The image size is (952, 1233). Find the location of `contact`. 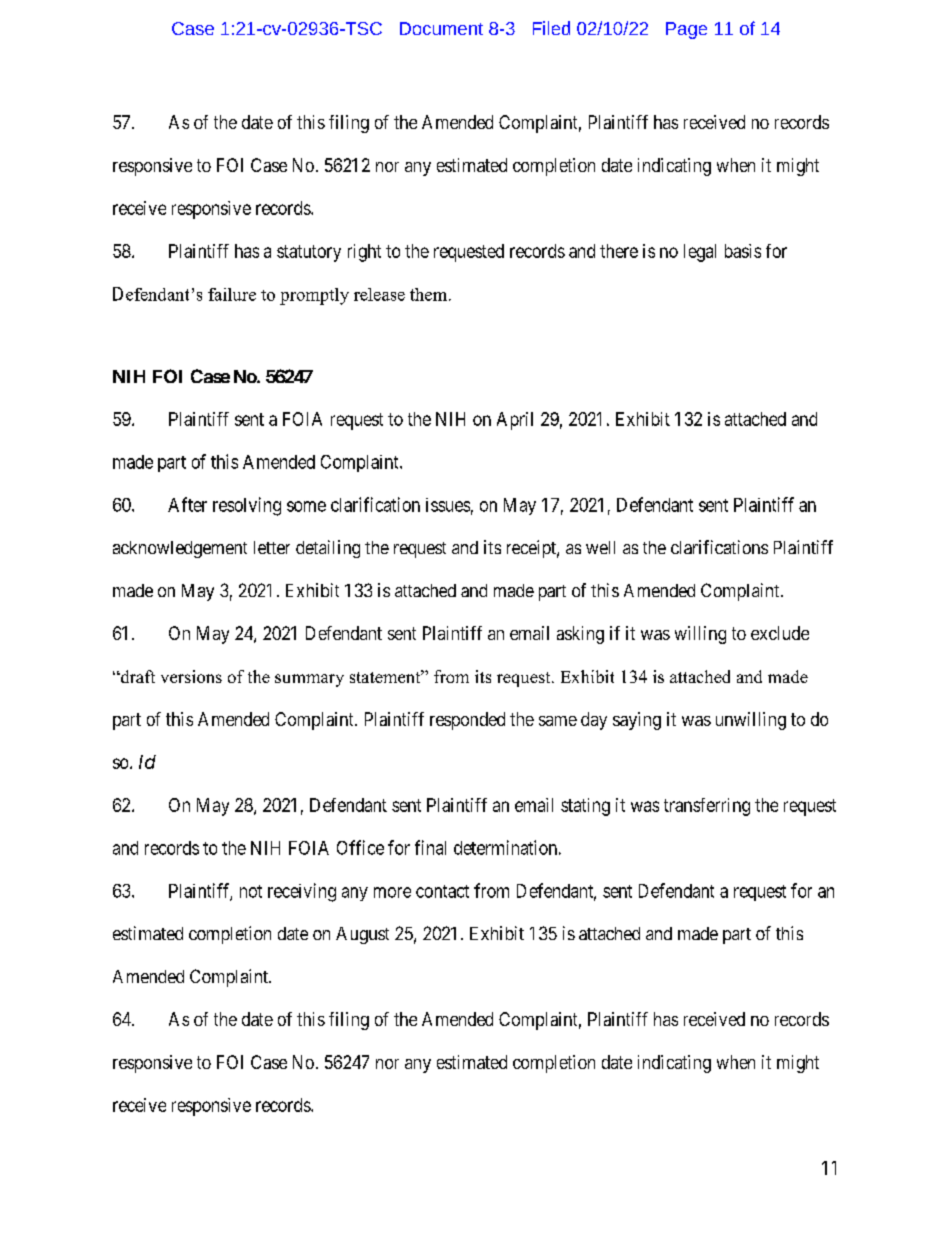

contact is located at coordinates (442, 891).
